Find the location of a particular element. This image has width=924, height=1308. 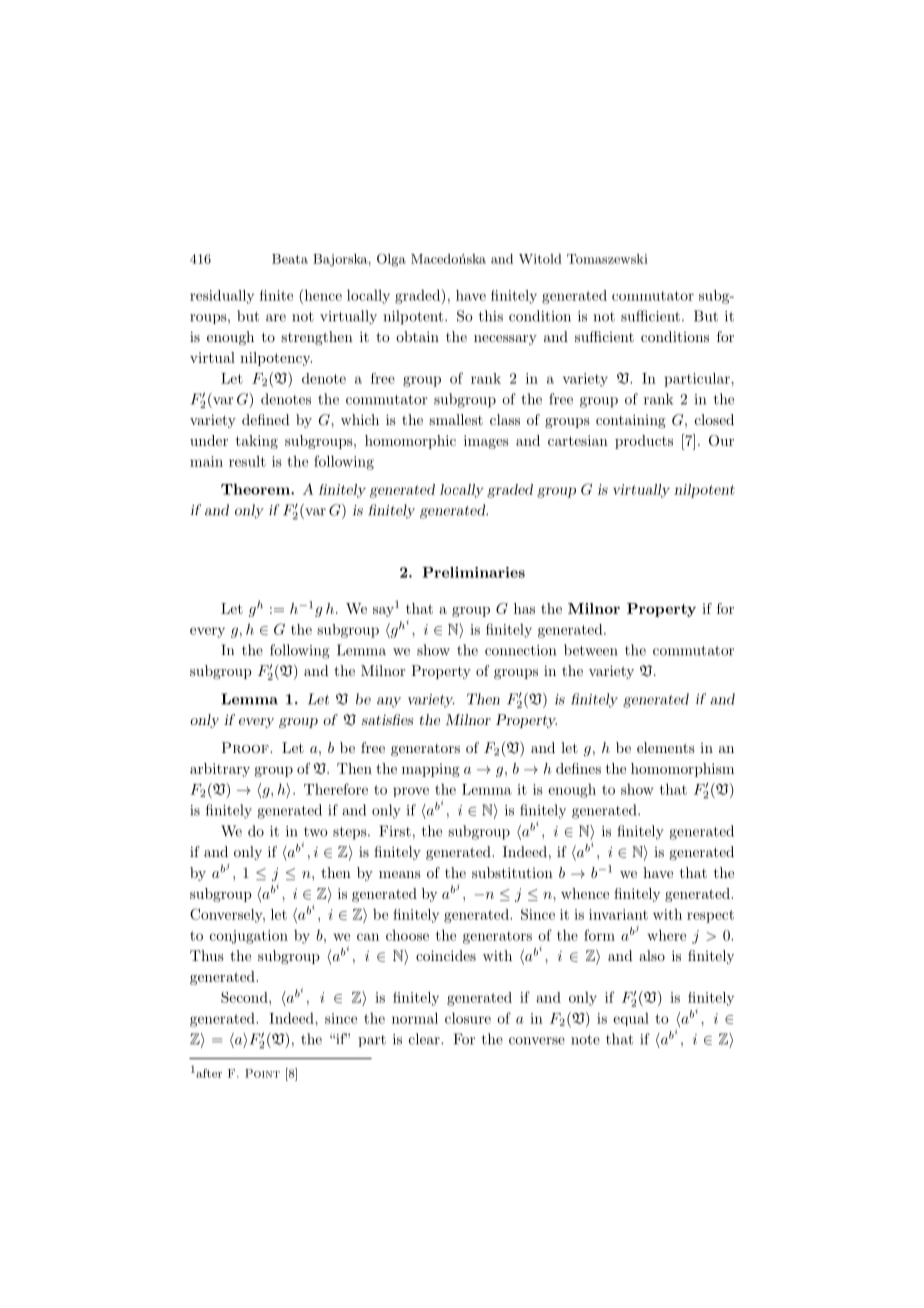

closure is located at coordinates (468, 1018).
